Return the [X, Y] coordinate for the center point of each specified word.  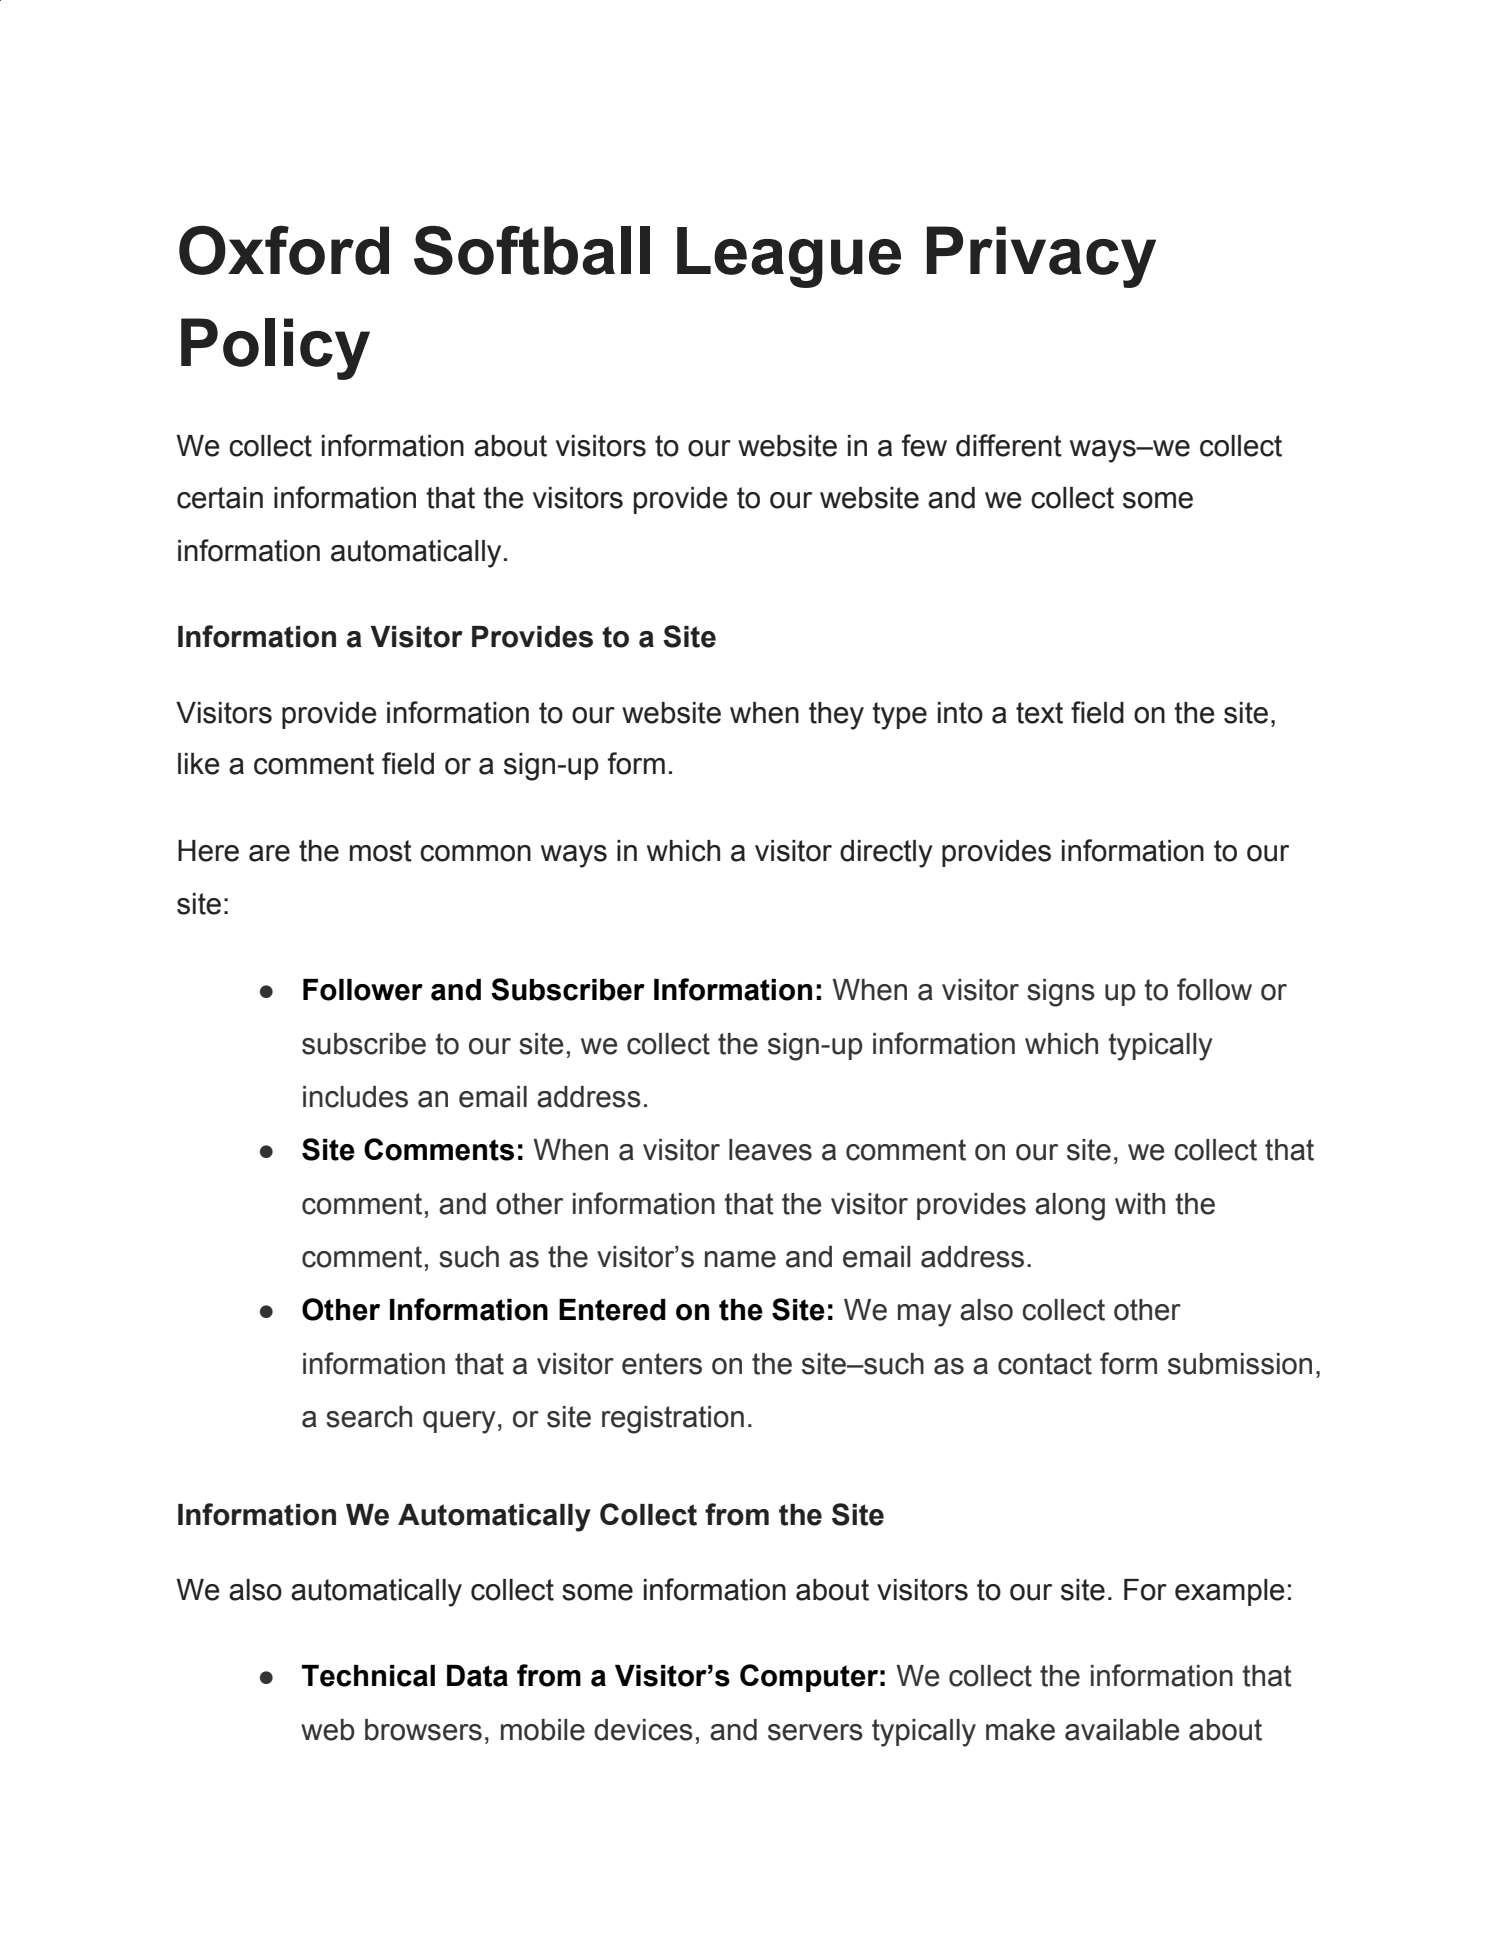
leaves [770, 1150]
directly [886, 854]
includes [355, 1097]
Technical [368, 1676]
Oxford [284, 250]
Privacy [1041, 257]
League [789, 257]
